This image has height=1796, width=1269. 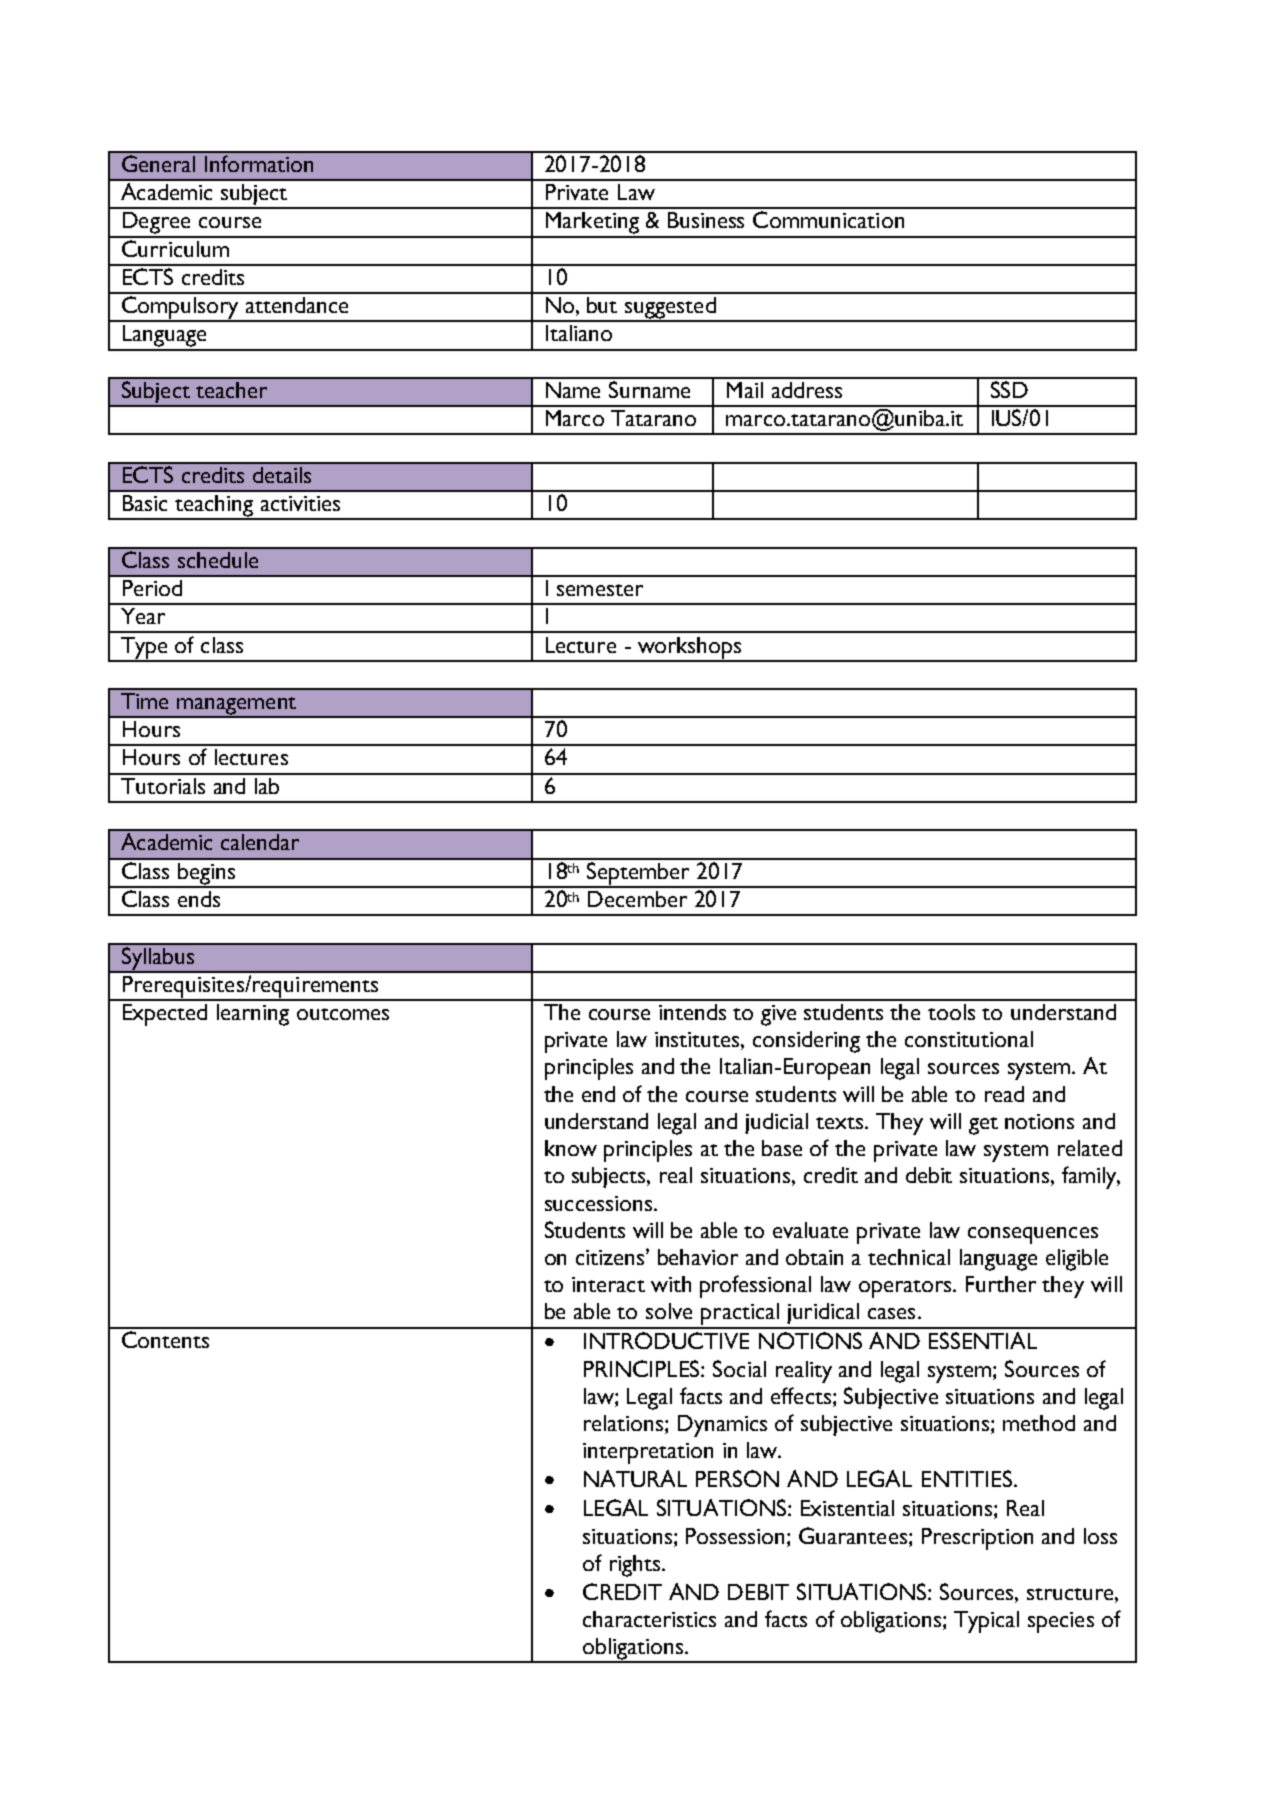 I want to click on semester, so click(x=600, y=590).
